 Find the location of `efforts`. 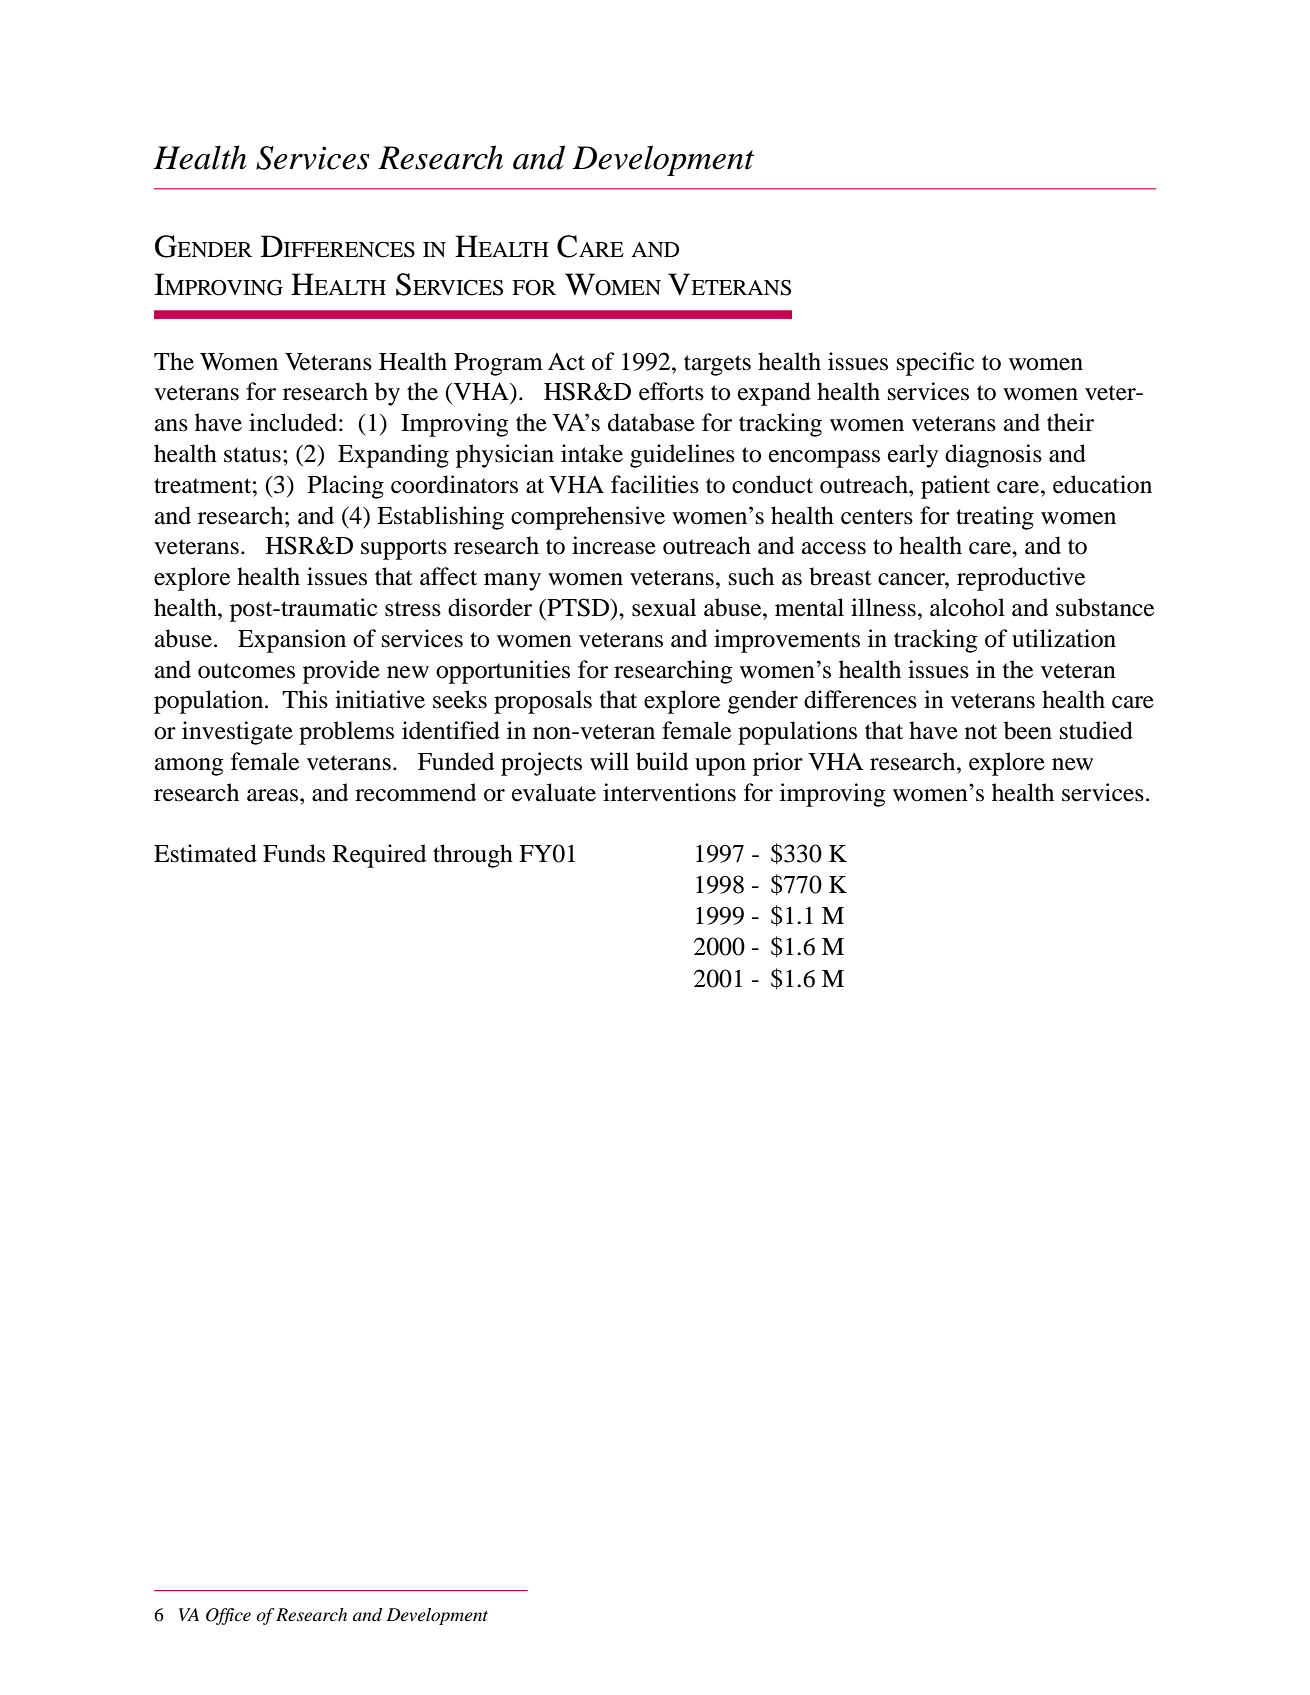

efforts is located at coordinates (671, 391).
